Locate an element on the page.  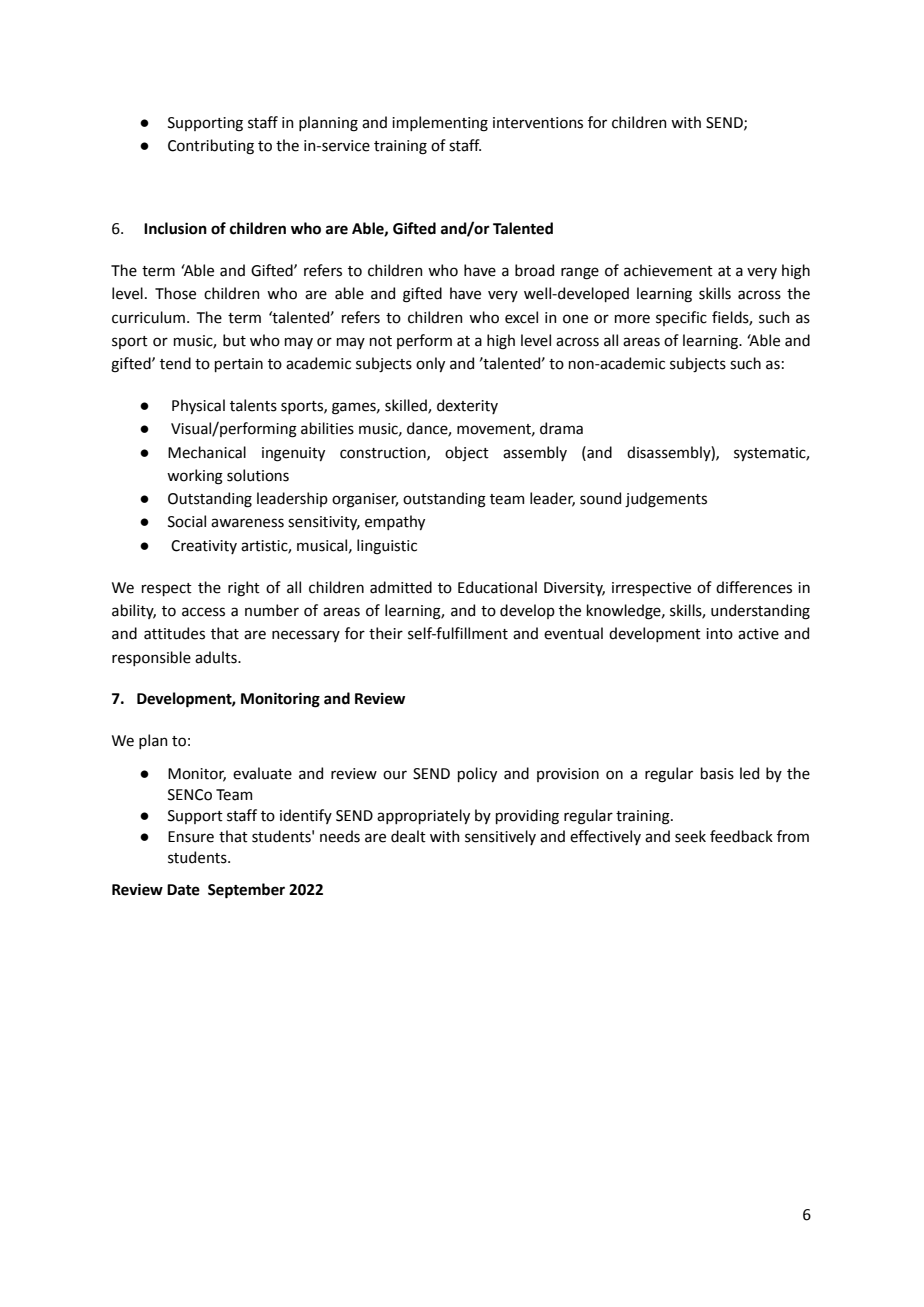
policy is located at coordinates (477, 774).
